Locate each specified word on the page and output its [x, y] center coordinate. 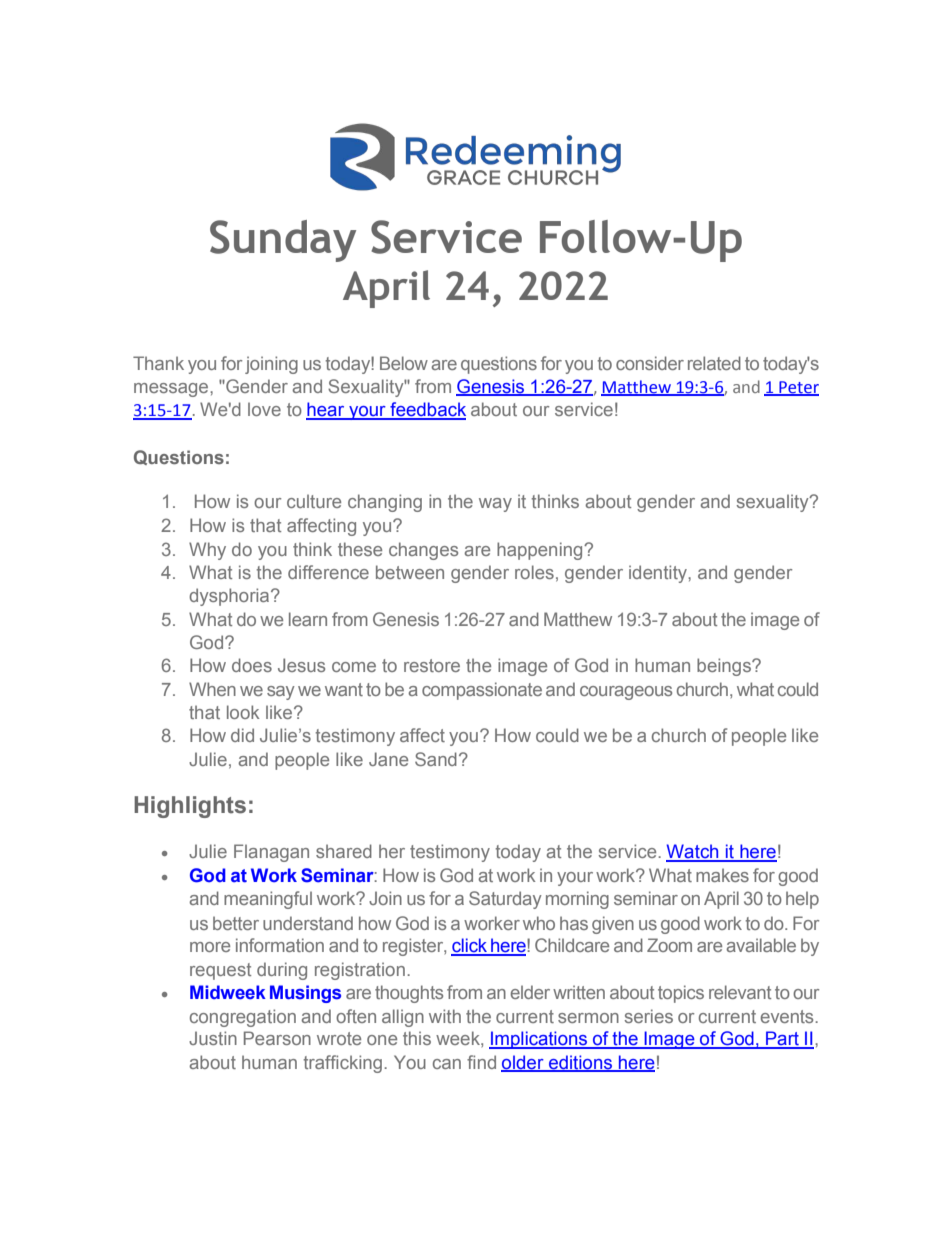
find [481, 1062]
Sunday [283, 241]
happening [541, 551]
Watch [693, 852]
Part [782, 1039]
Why [207, 551]
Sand [436, 759]
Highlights [190, 807]
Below [404, 363]
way [495, 505]
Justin [213, 1038]
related [714, 363]
